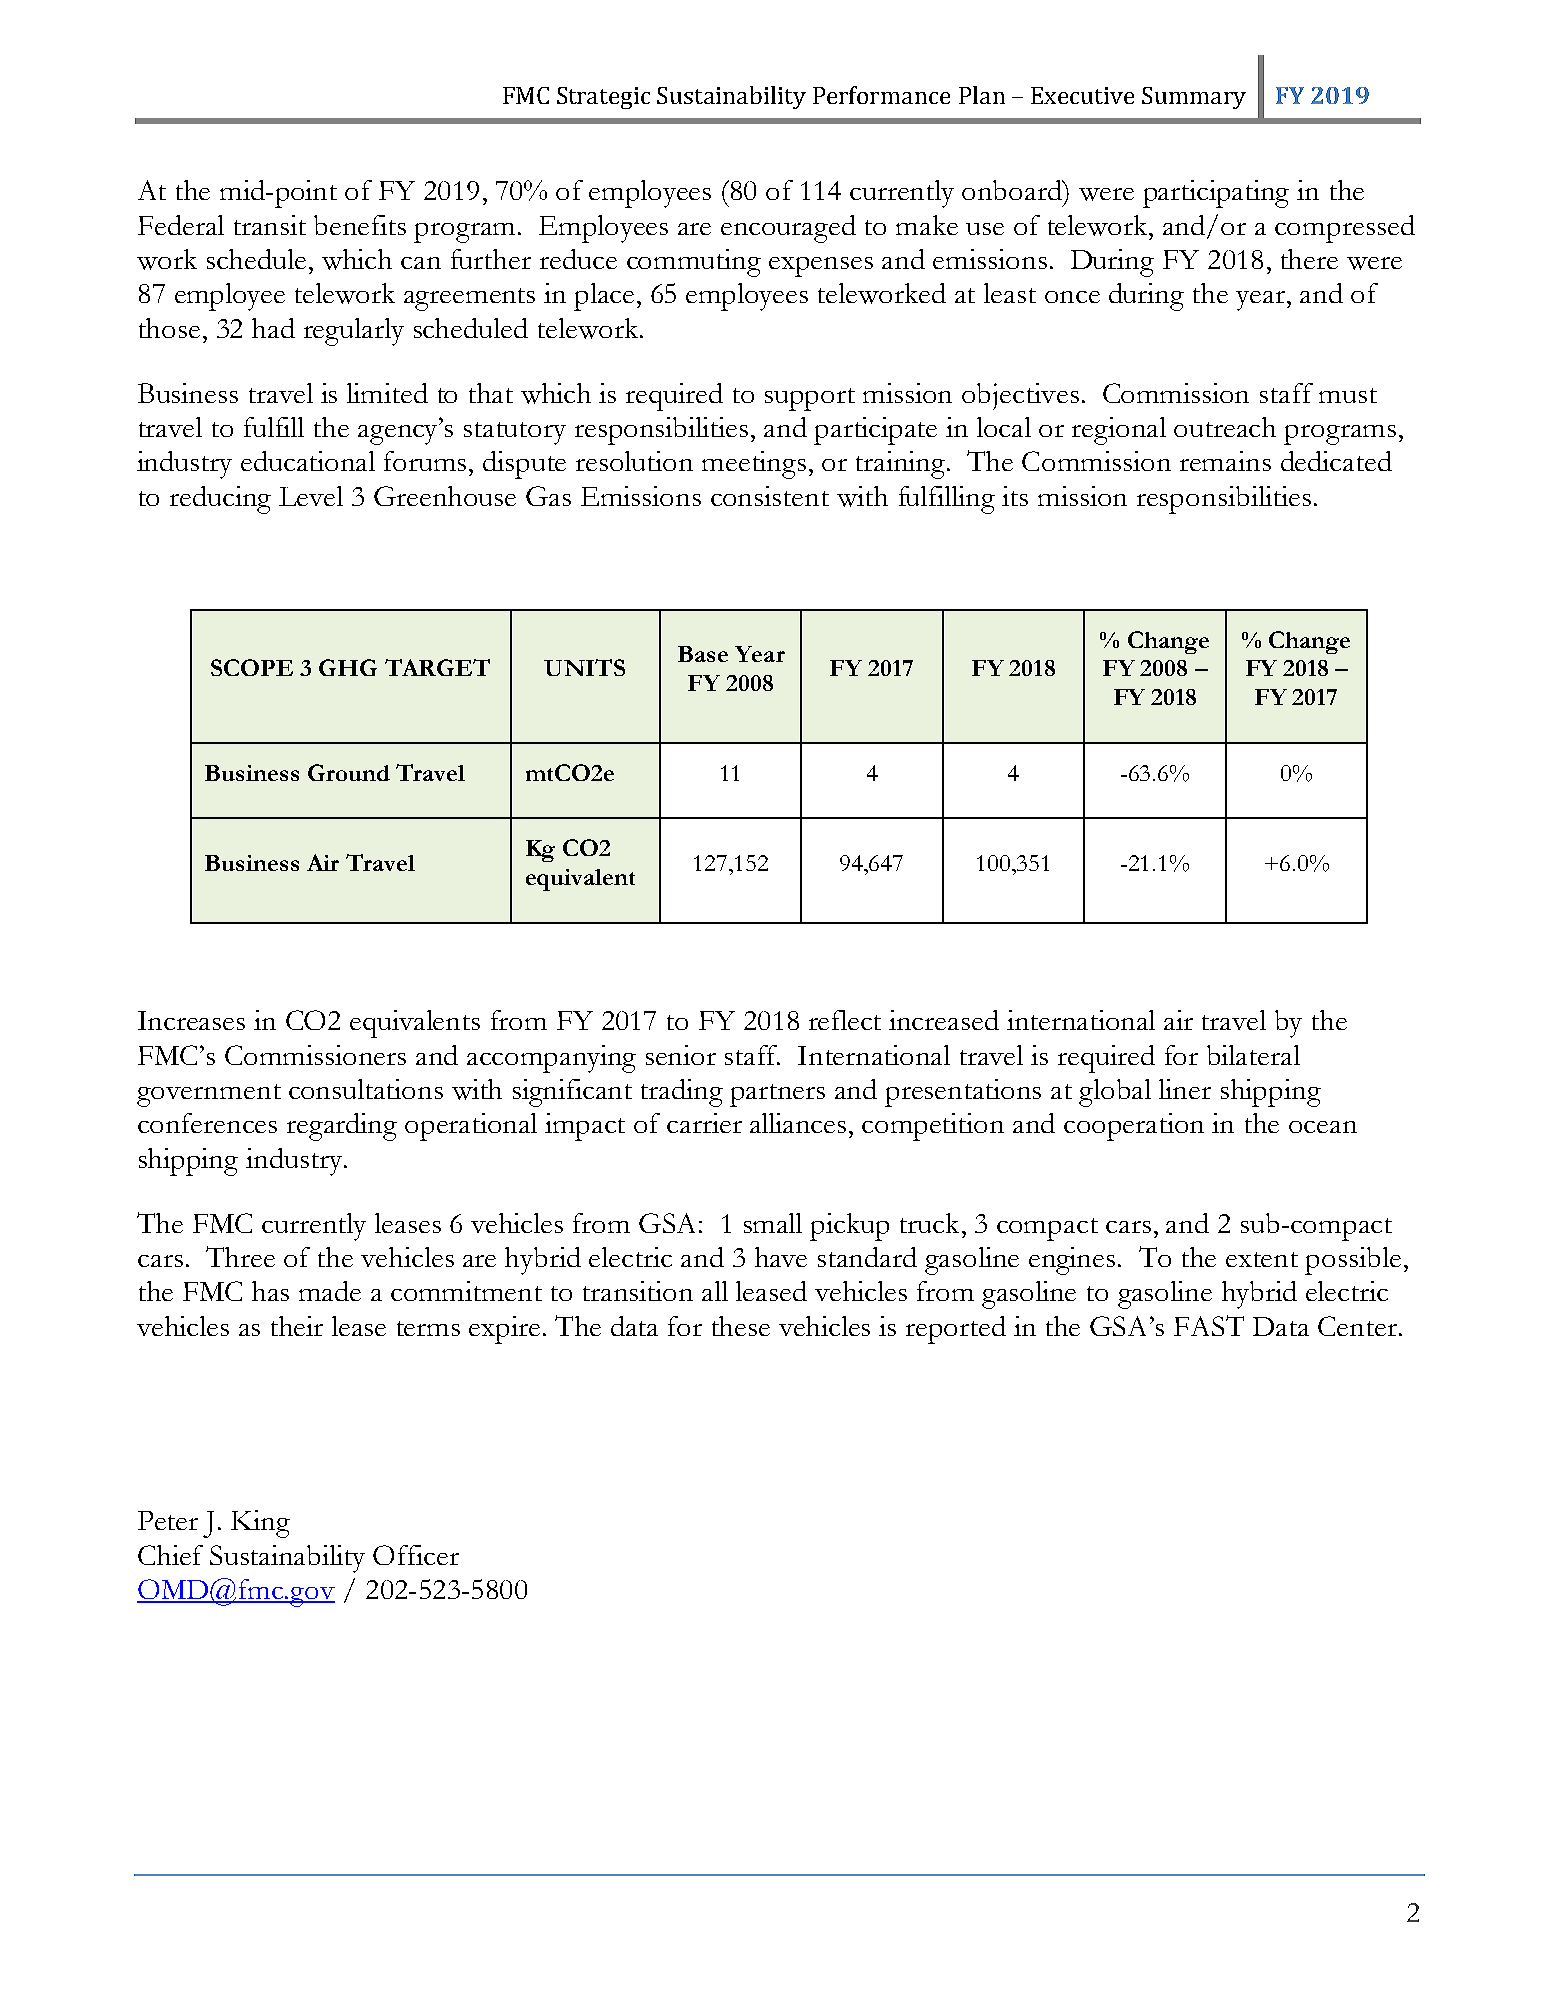 This screenshot has width=1558, height=2016. What do you see at coordinates (348, 667) in the screenshot?
I see `GHG` at bounding box center [348, 667].
